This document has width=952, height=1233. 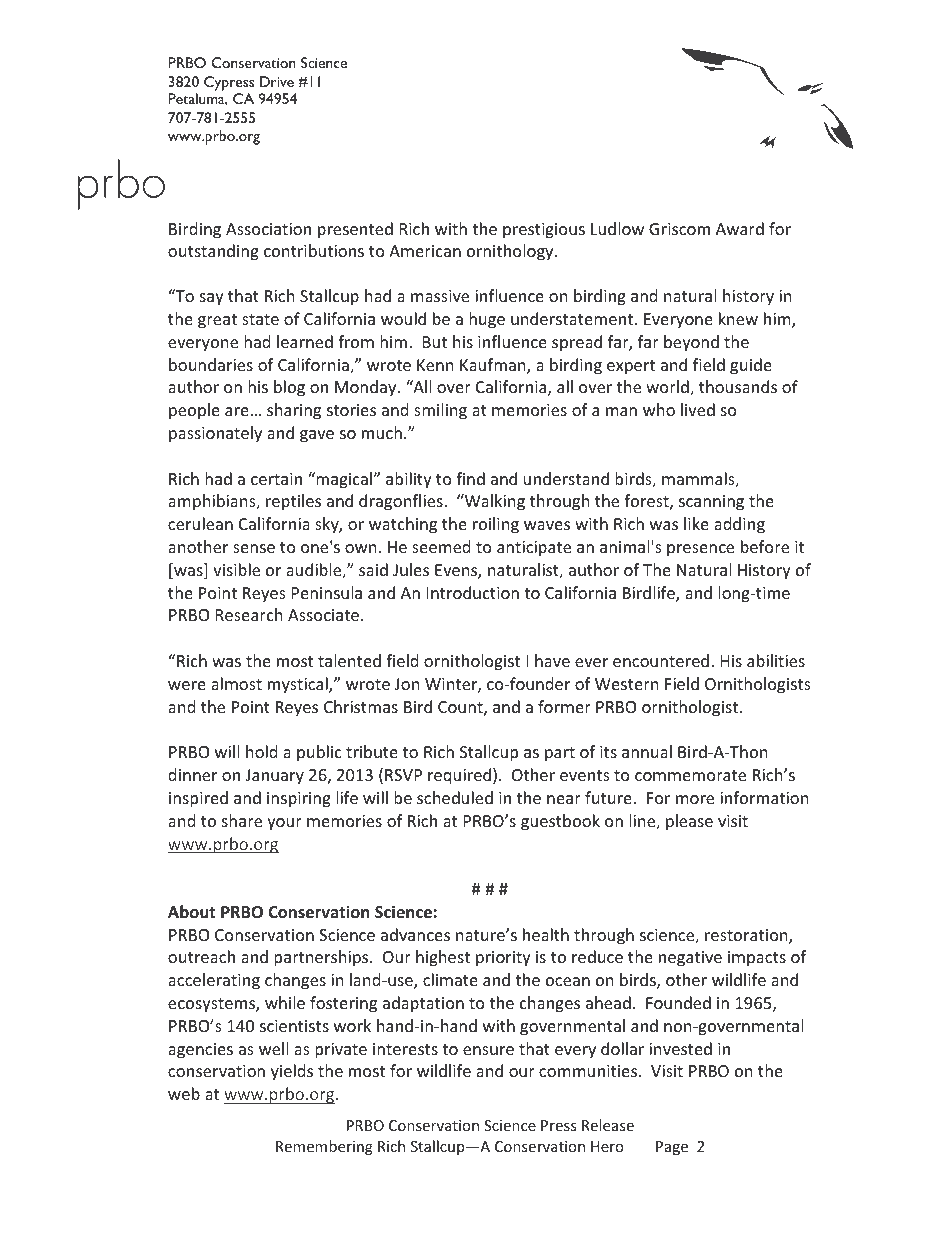 I want to click on Kaufman, so click(x=494, y=366).
